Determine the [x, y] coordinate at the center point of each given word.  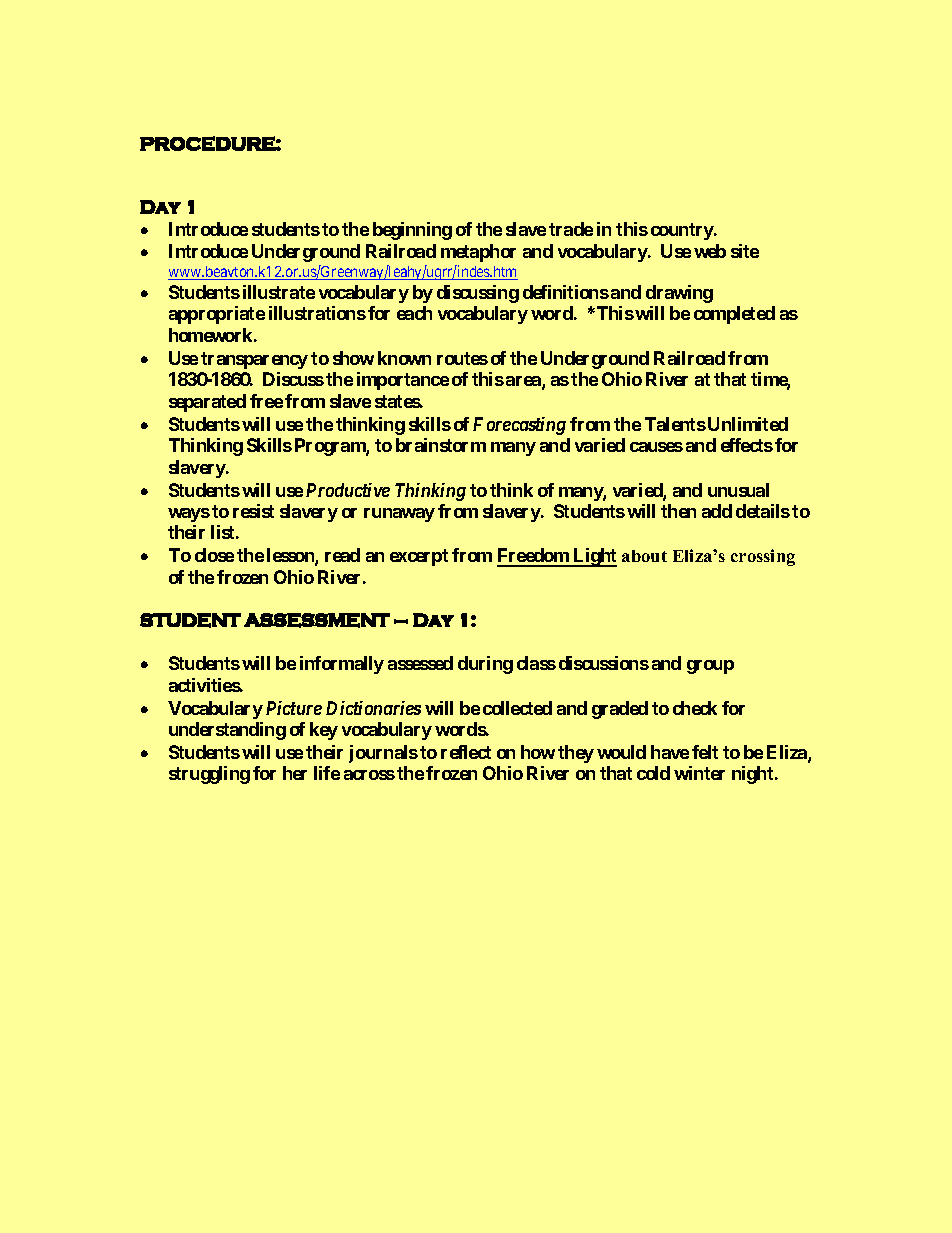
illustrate [279, 292]
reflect [466, 752]
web [710, 251]
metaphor [478, 253]
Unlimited [748, 424]
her [295, 773]
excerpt [419, 557]
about [644, 556]
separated [207, 403]
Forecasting [519, 426]
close [214, 555]
